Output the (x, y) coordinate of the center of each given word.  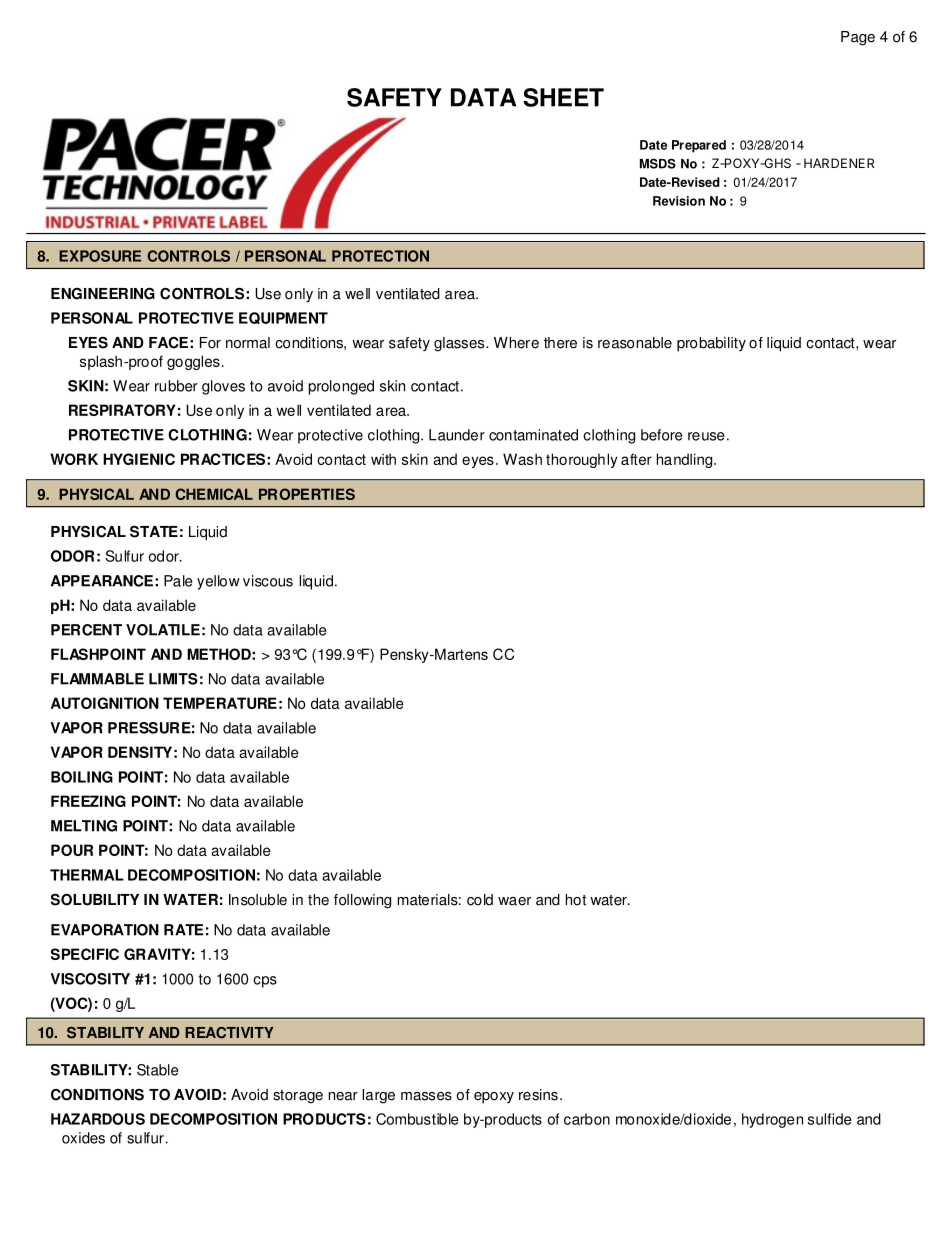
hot (576, 900)
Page (858, 38)
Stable (158, 1070)
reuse (706, 436)
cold (480, 900)
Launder (457, 435)
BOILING (82, 777)
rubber (176, 386)
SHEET (563, 97)
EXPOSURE (100, 256)
